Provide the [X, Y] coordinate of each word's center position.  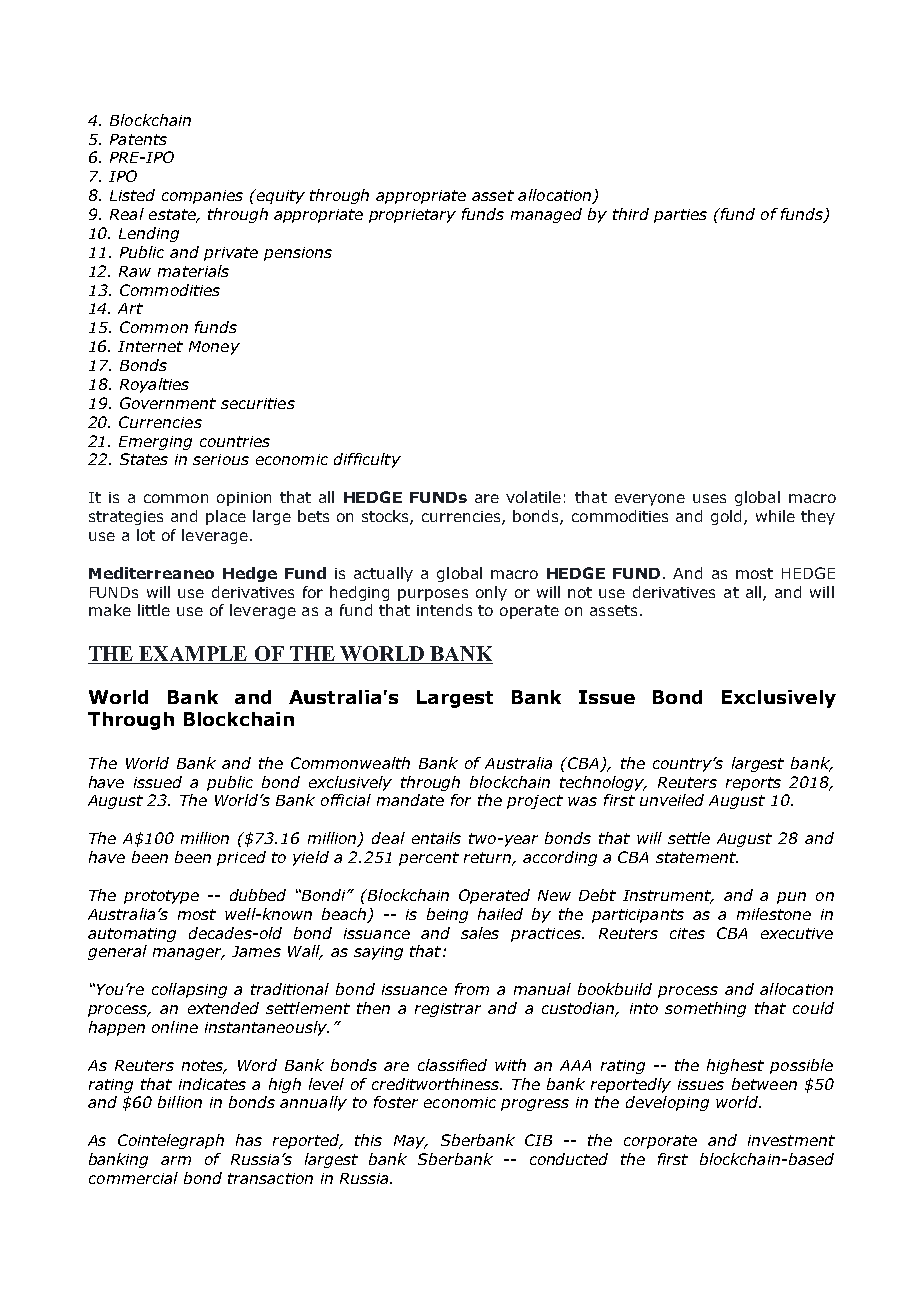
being [447, 915]
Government [168, 403]
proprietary [412, 216]
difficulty [367, 460]
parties [680, 216]
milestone [774, 914]
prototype [161, 897]
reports [753, 784]
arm [176, 1160]
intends [444, 610]
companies [202, 197]
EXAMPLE [194, 655]
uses [709, 498]
